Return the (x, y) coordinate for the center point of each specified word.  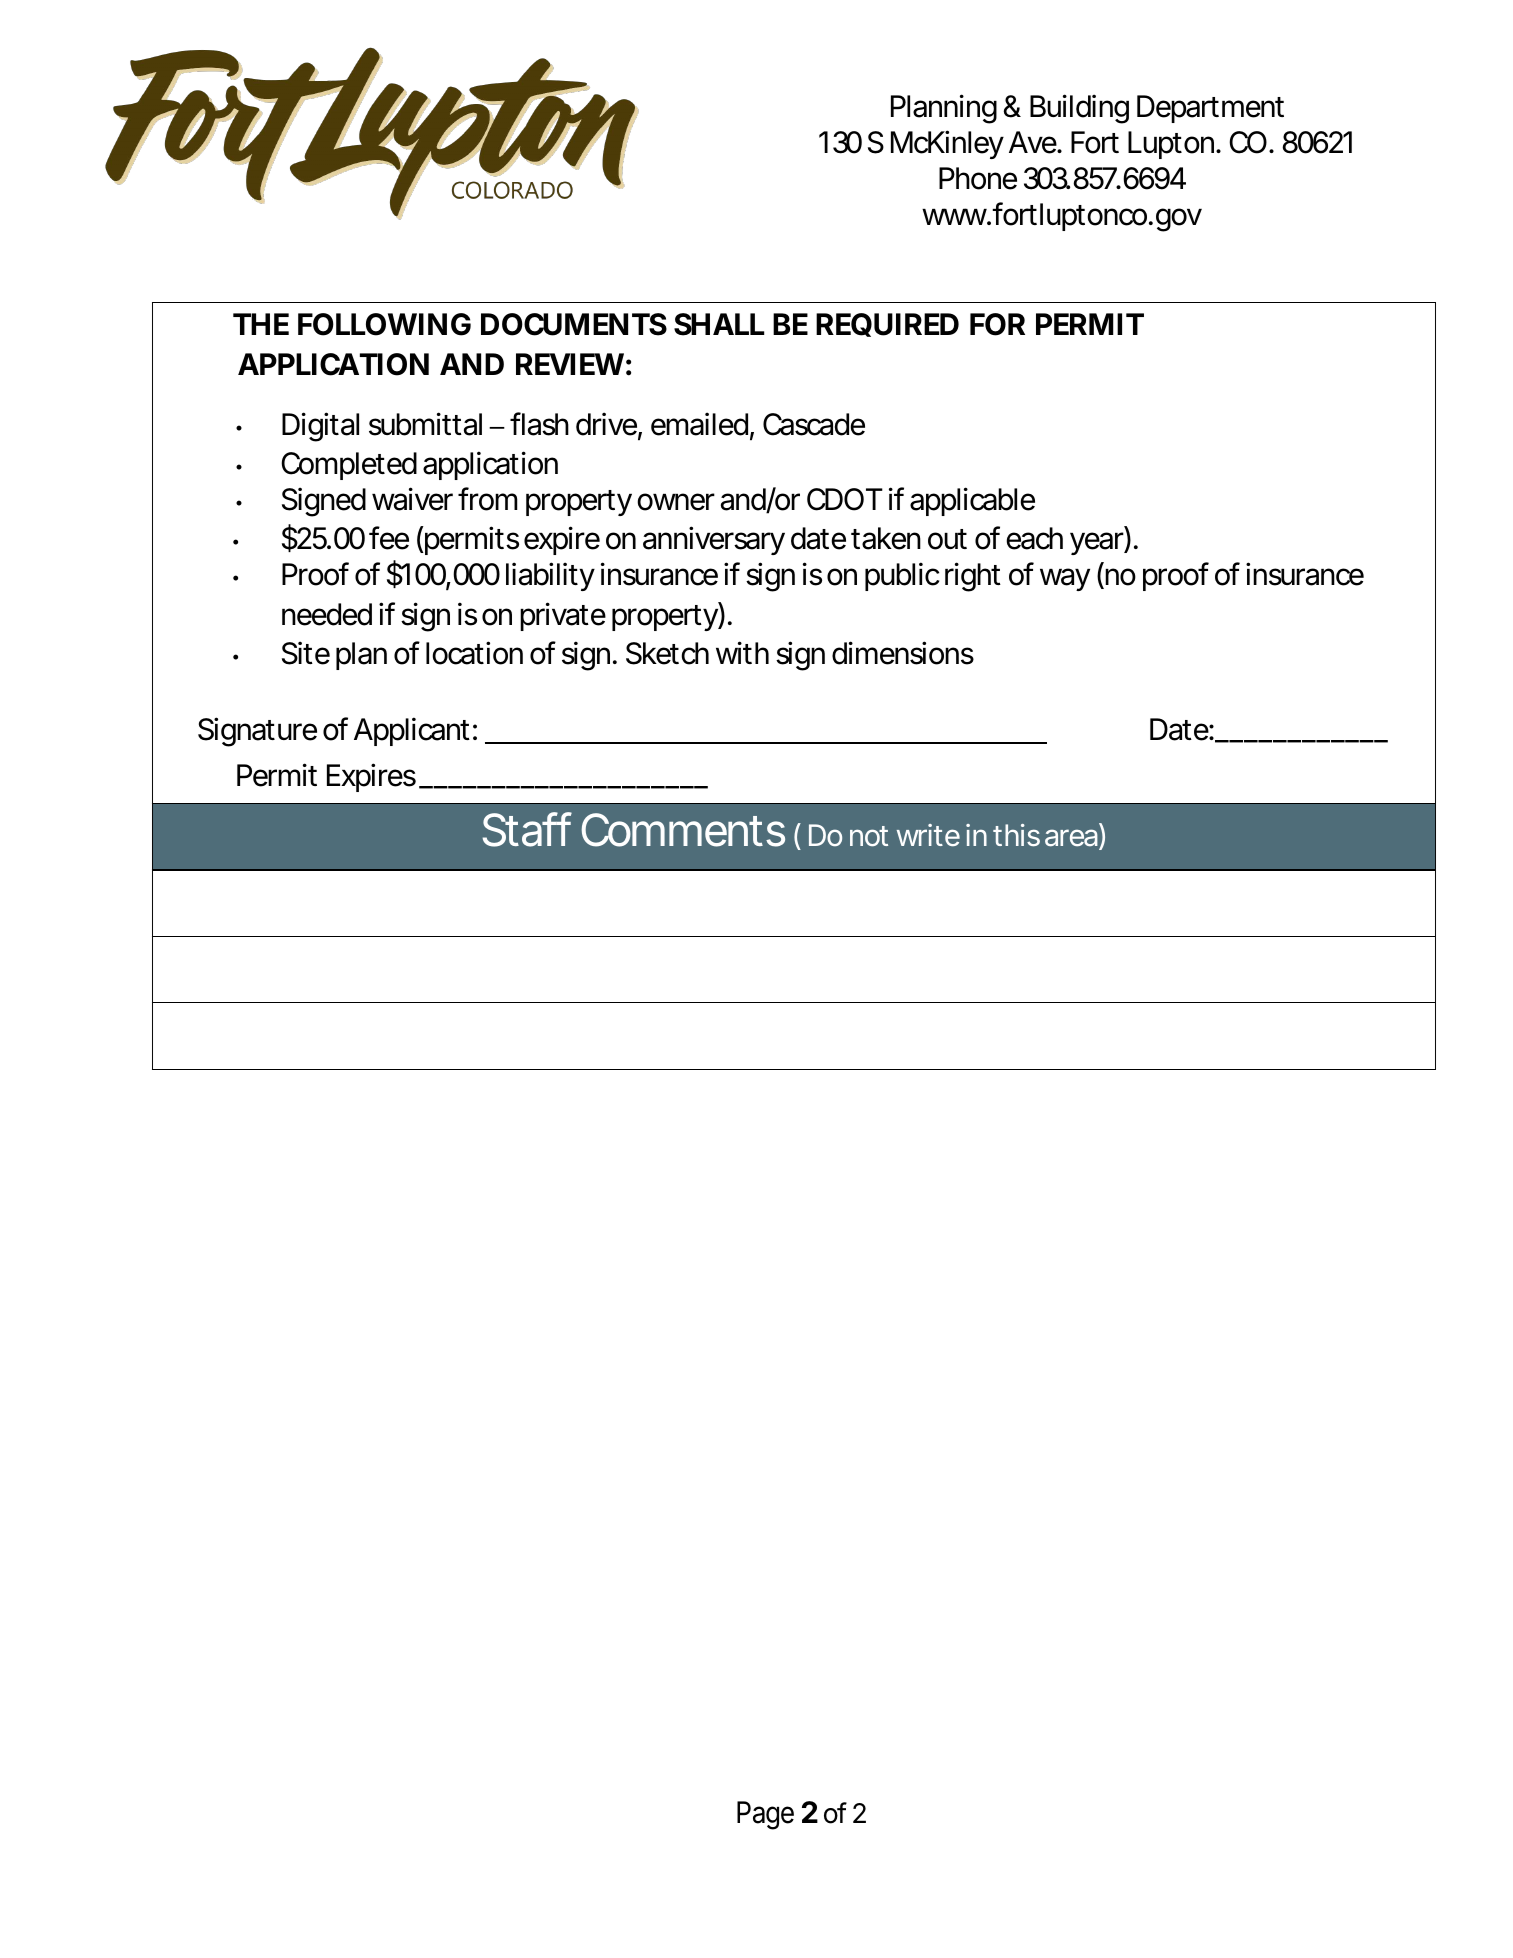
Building (1079, 109)
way (1065, 579)
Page (765, 1816)
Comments (683, 830)
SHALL (719, 324)
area (1073, 839)
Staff (527, 829)
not (869, 836)
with (742, 652)
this (1016, 835)
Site (306, 653)
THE (261, 324)
